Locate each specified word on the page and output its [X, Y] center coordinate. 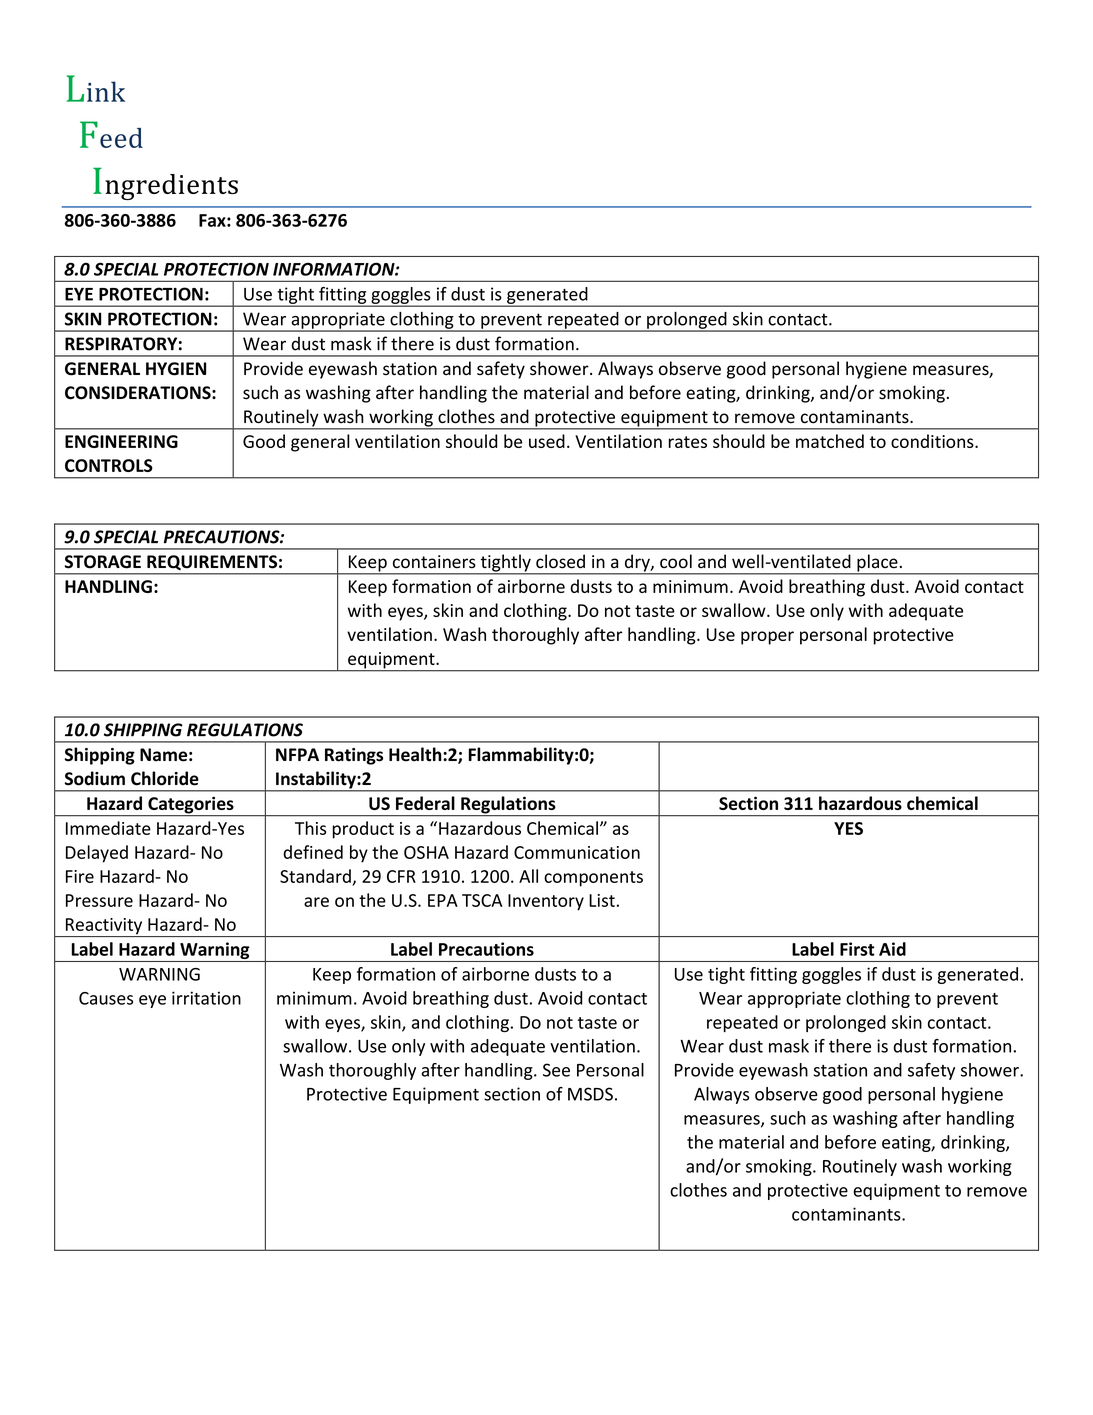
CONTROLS [109, 465]
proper [767, 638]
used [547, 441]
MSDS [590, 1094]
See [556, 1070]
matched [830, 441]
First [857, 949]
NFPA [297, 754]
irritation [206, 998]
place [877, 564]
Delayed [97, 854]
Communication [577, 852]
